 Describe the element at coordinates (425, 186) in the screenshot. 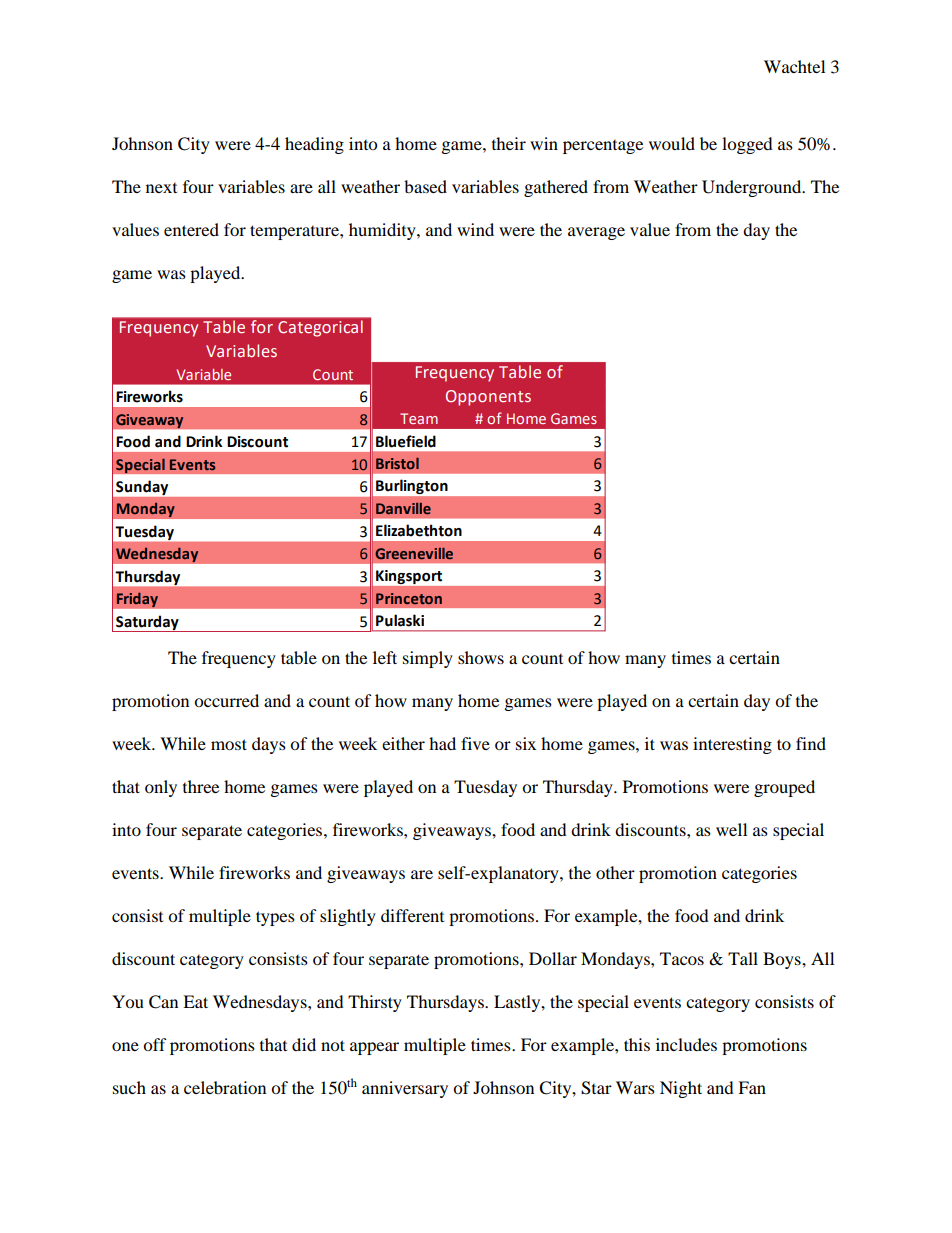

I see `based` at that location.
